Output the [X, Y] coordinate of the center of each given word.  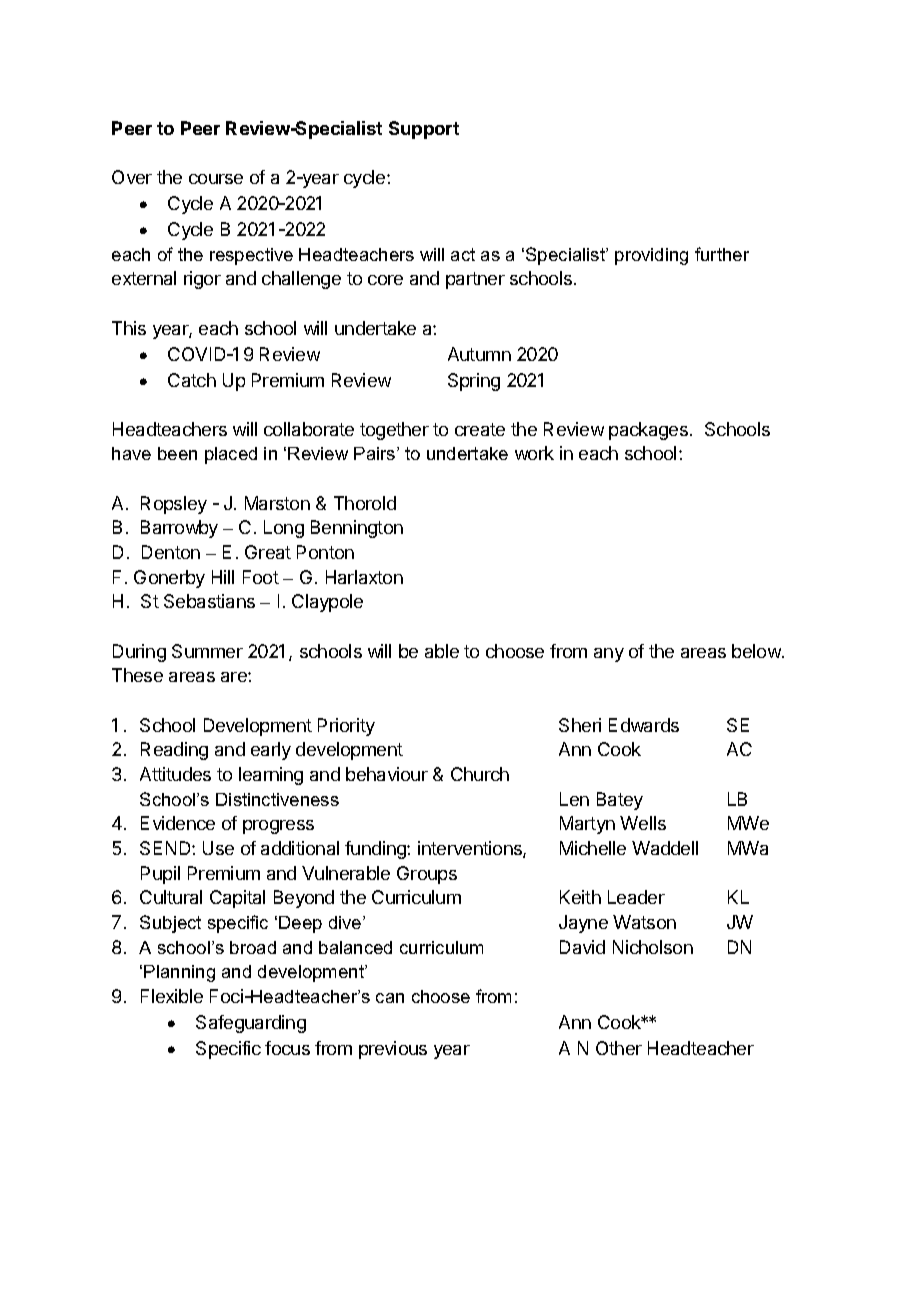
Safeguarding [251, 1024]
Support [424, 130]
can [390, 998]
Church [480, 774]
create [480, 429]
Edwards [644, 725]
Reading [174, 751]
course [216, 179]
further [722, 254]
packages [648, 431]
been [177, 453]
